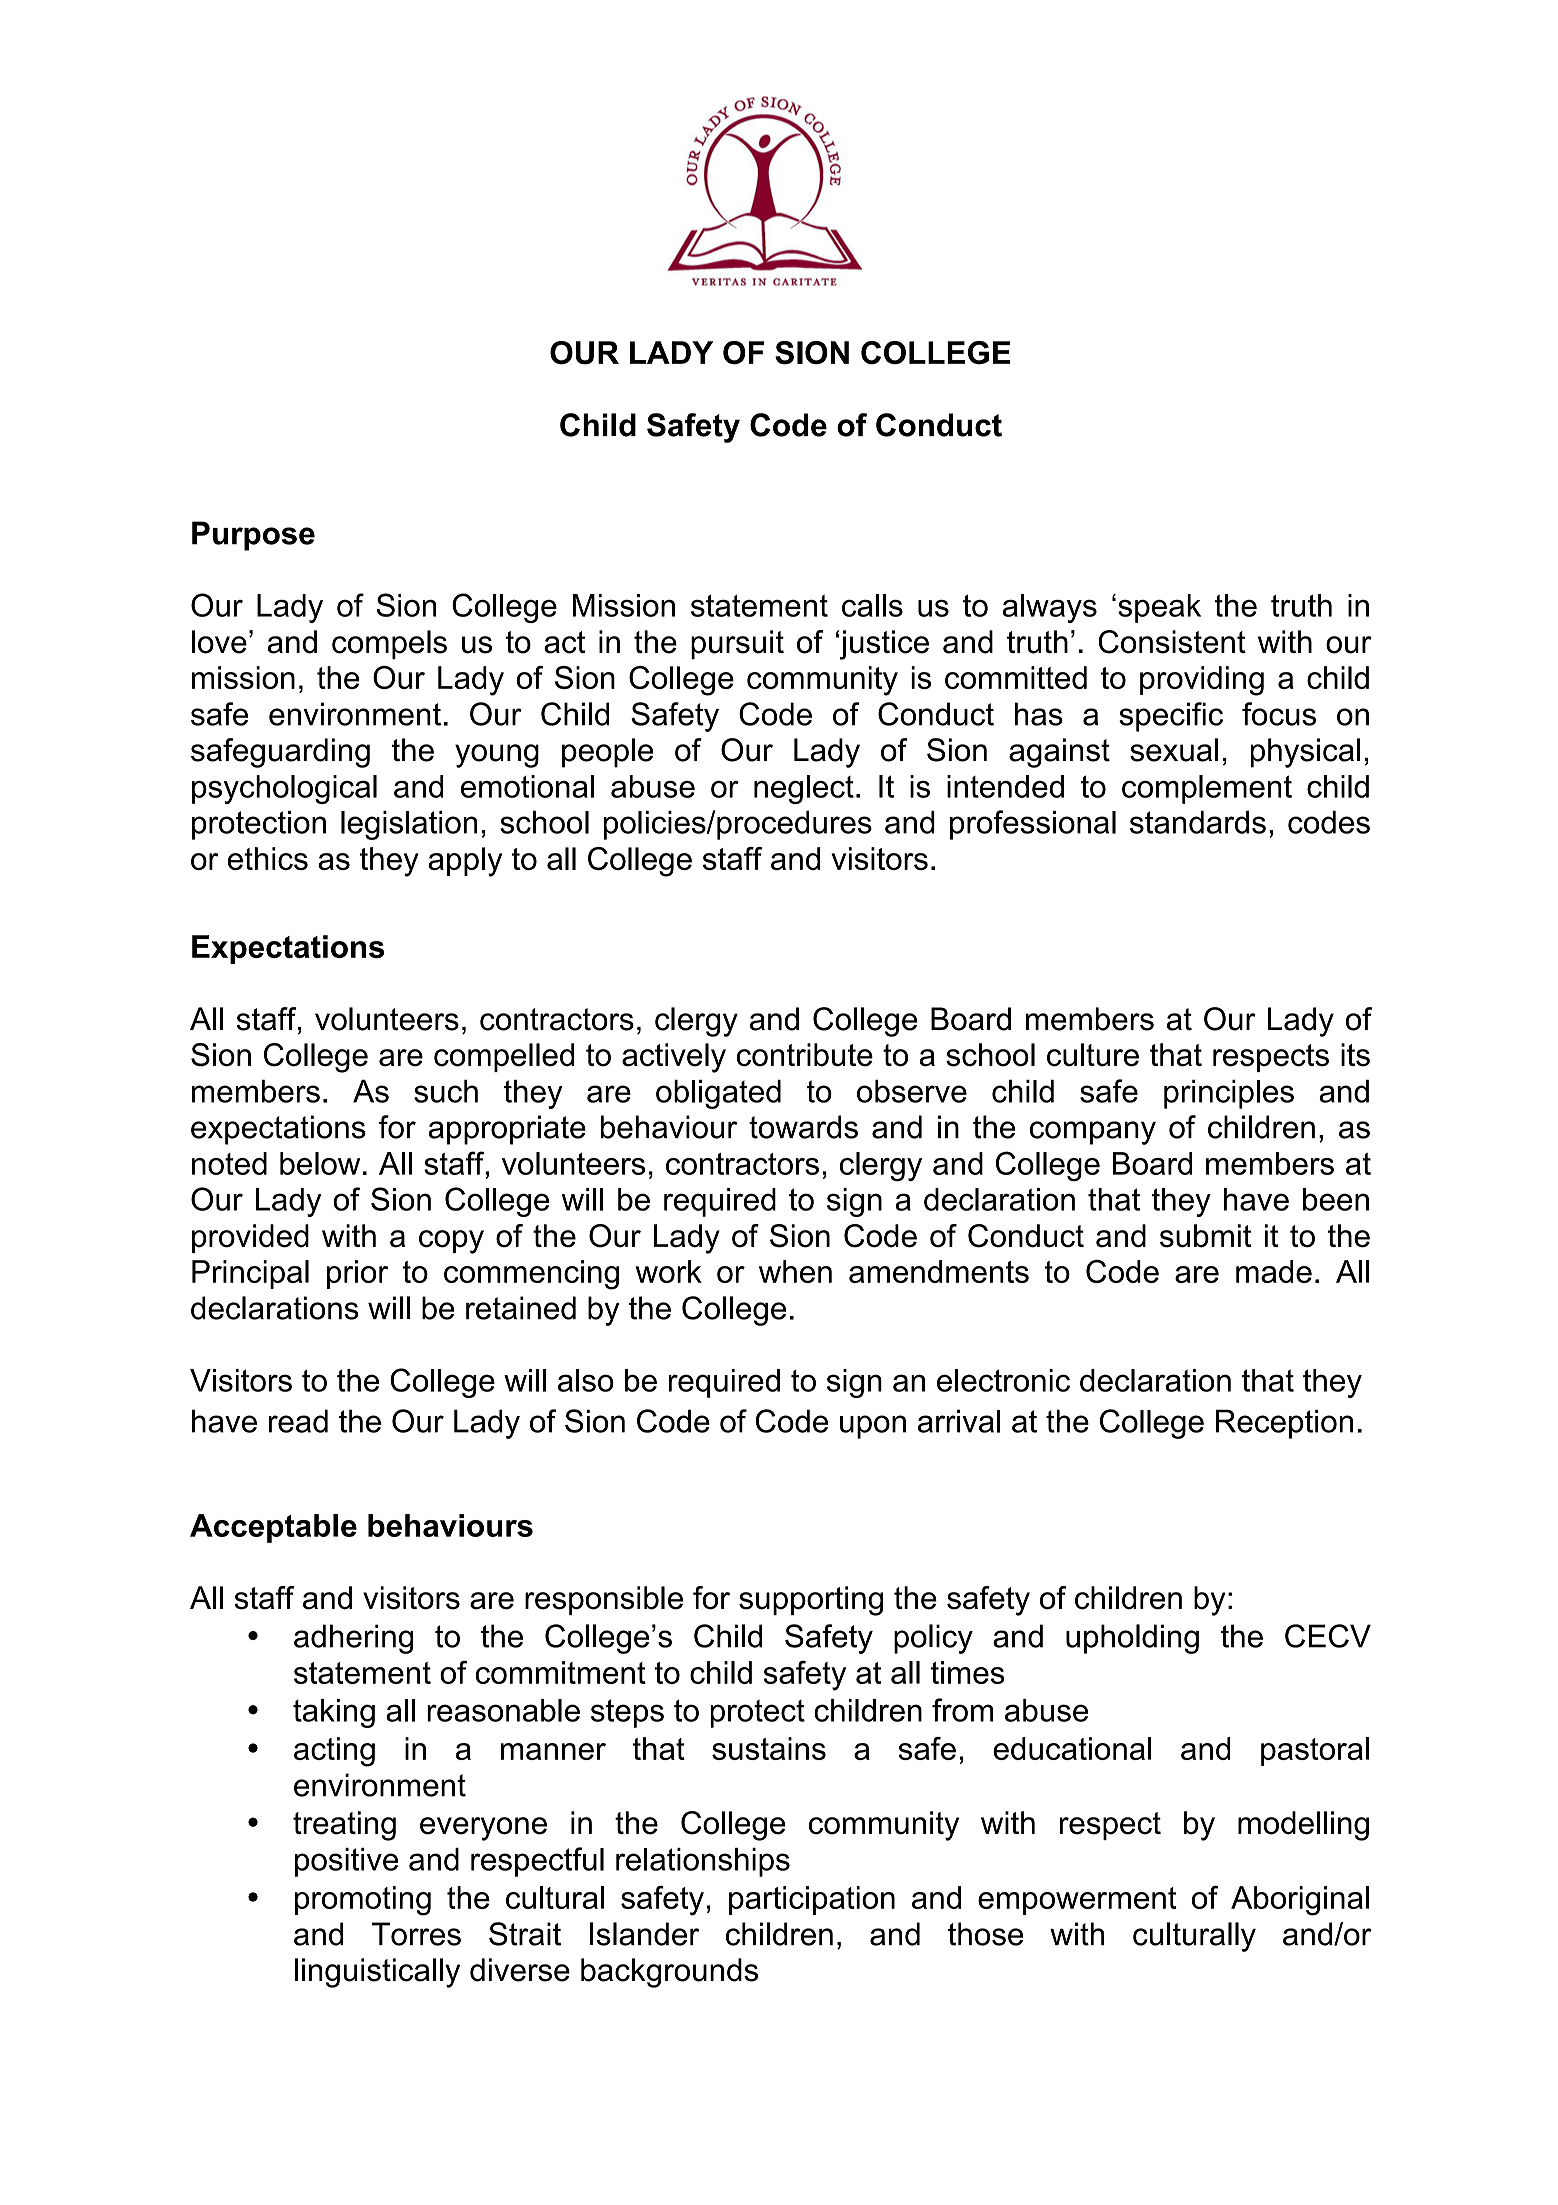 Image resolution: width=1558 pixels, height=2205 pixels. What do you see at coordinates (1205, 1236) in the document?
I see `submit` at bounding box center [1205, 1236].
